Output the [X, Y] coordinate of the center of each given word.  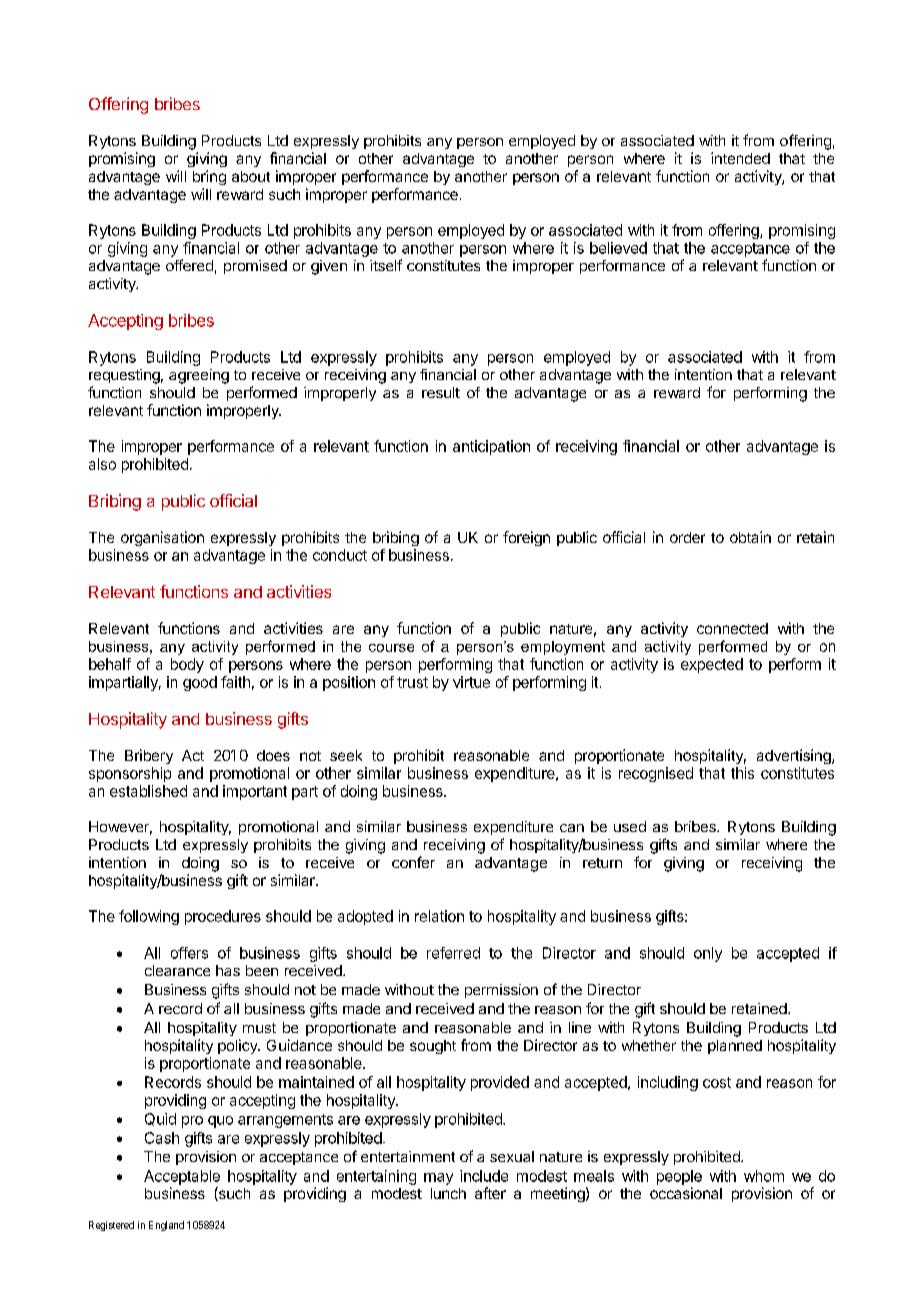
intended [740, 158]
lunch [448, 1193]
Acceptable [182, 1177]
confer [413, 862]
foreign [526, 538]
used [630, 826]
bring [209, 177]
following [149, 917]
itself [386, 265]
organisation [162, 538]
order [687, 537]
